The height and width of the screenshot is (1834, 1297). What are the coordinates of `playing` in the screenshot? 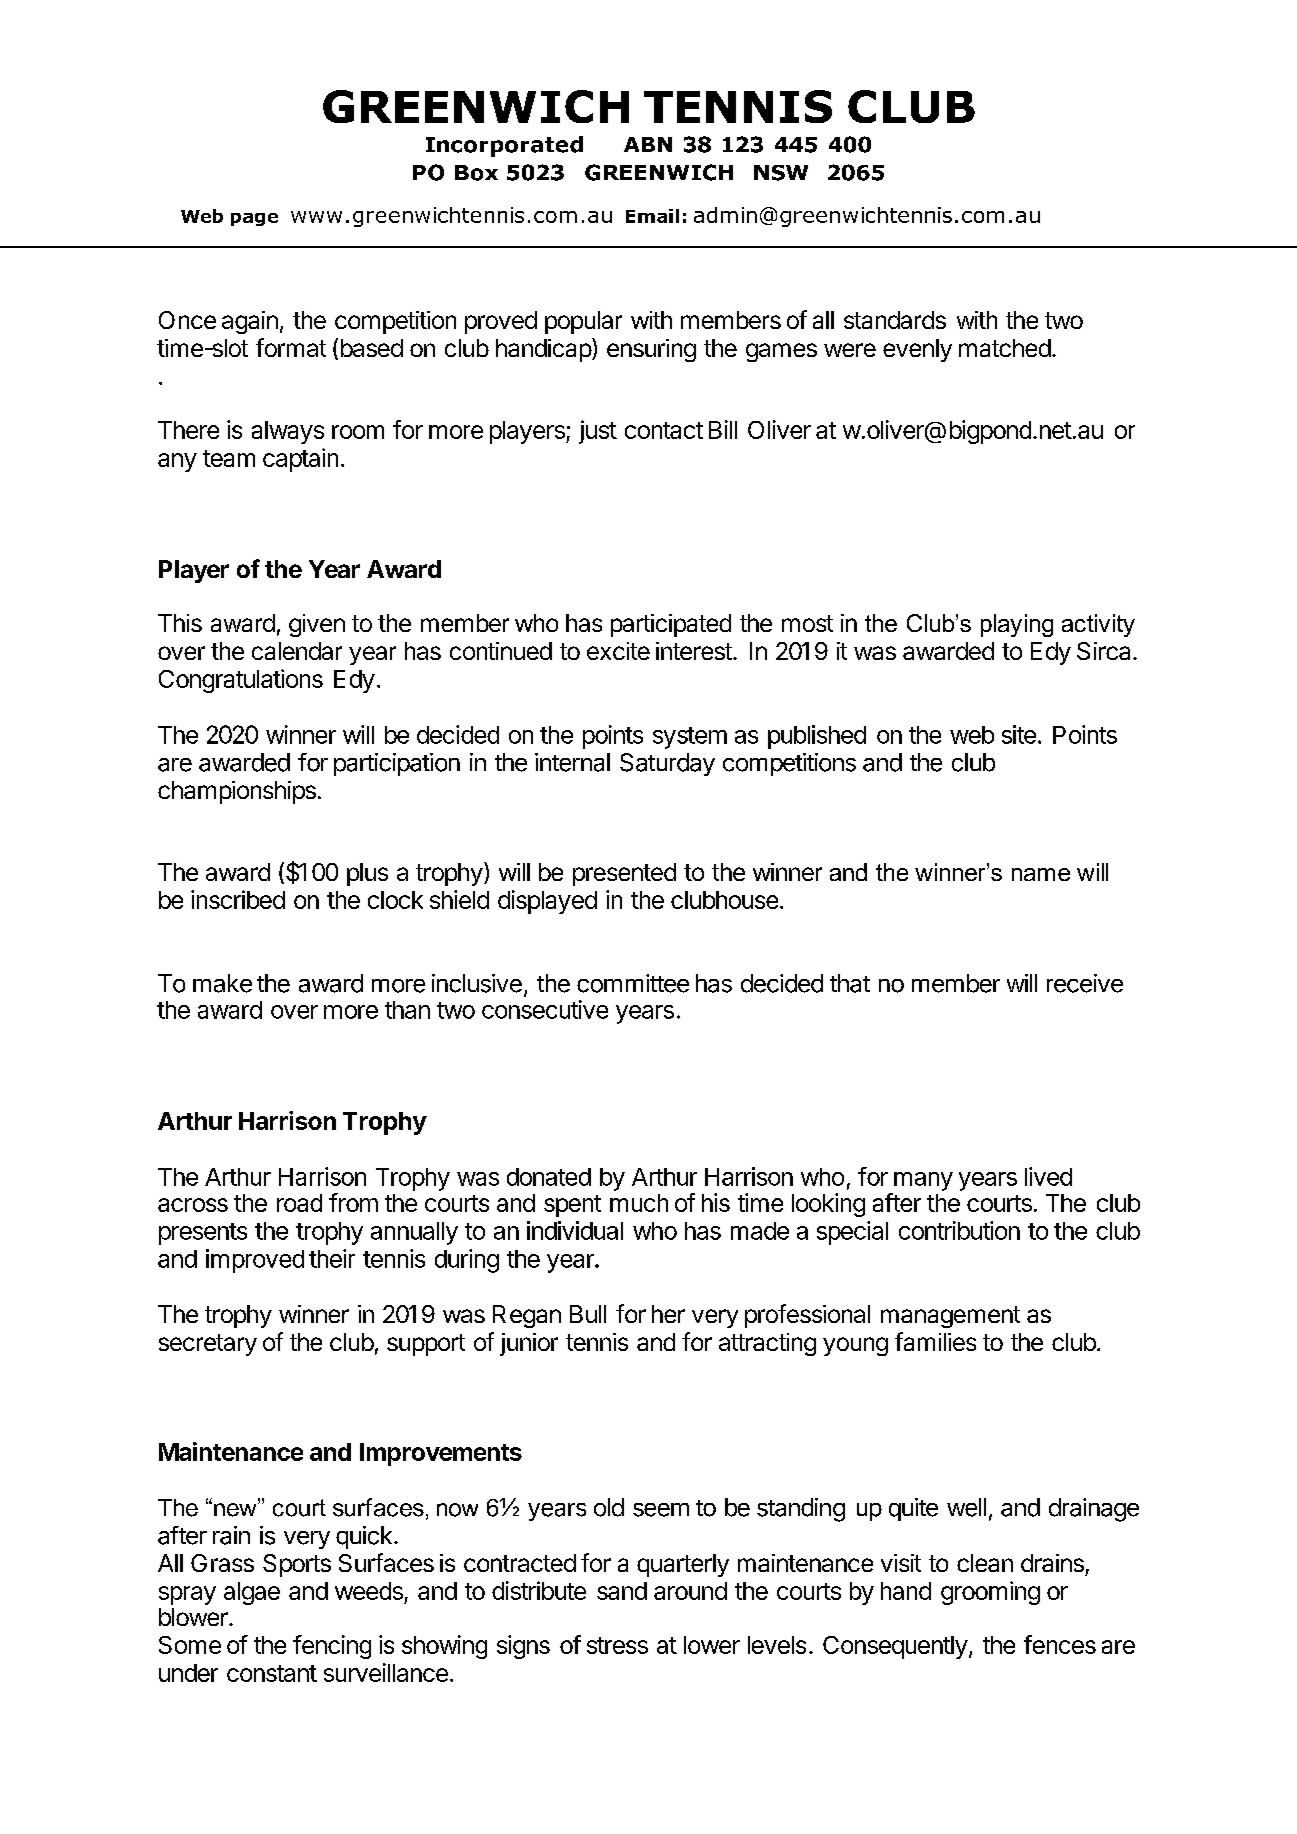 It's located at (1017, 625).
